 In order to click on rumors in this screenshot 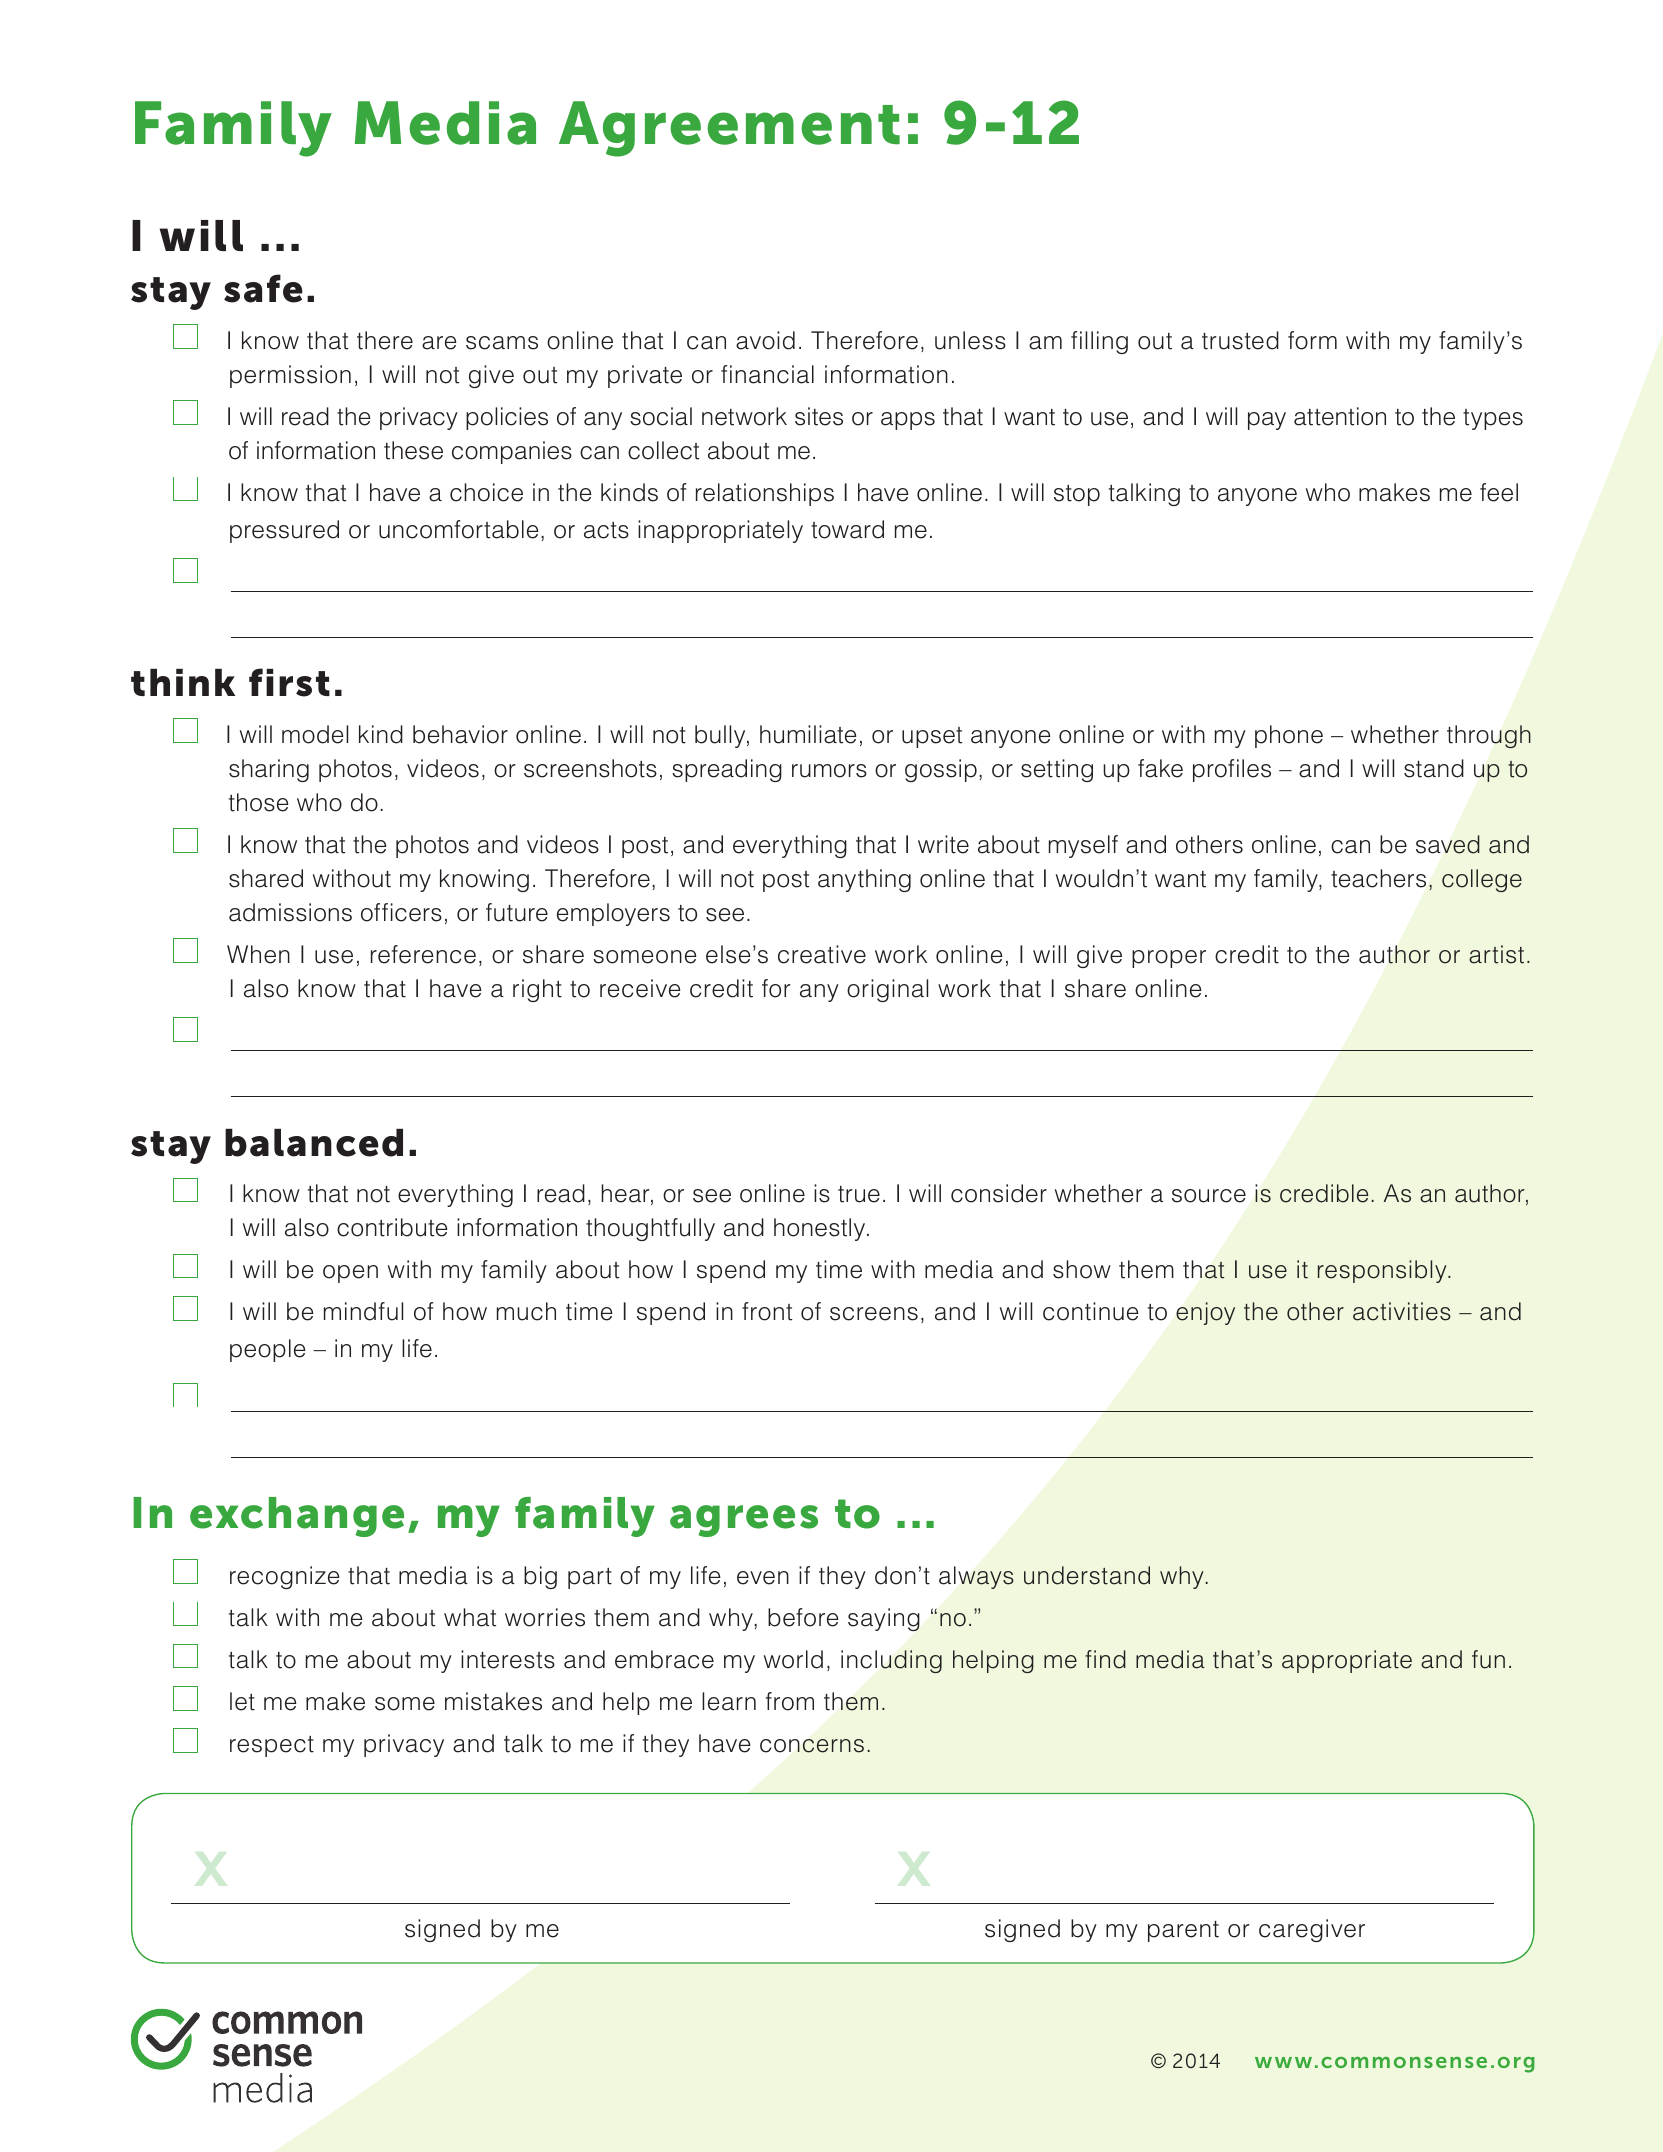, I will do `click(829, 771)`.
